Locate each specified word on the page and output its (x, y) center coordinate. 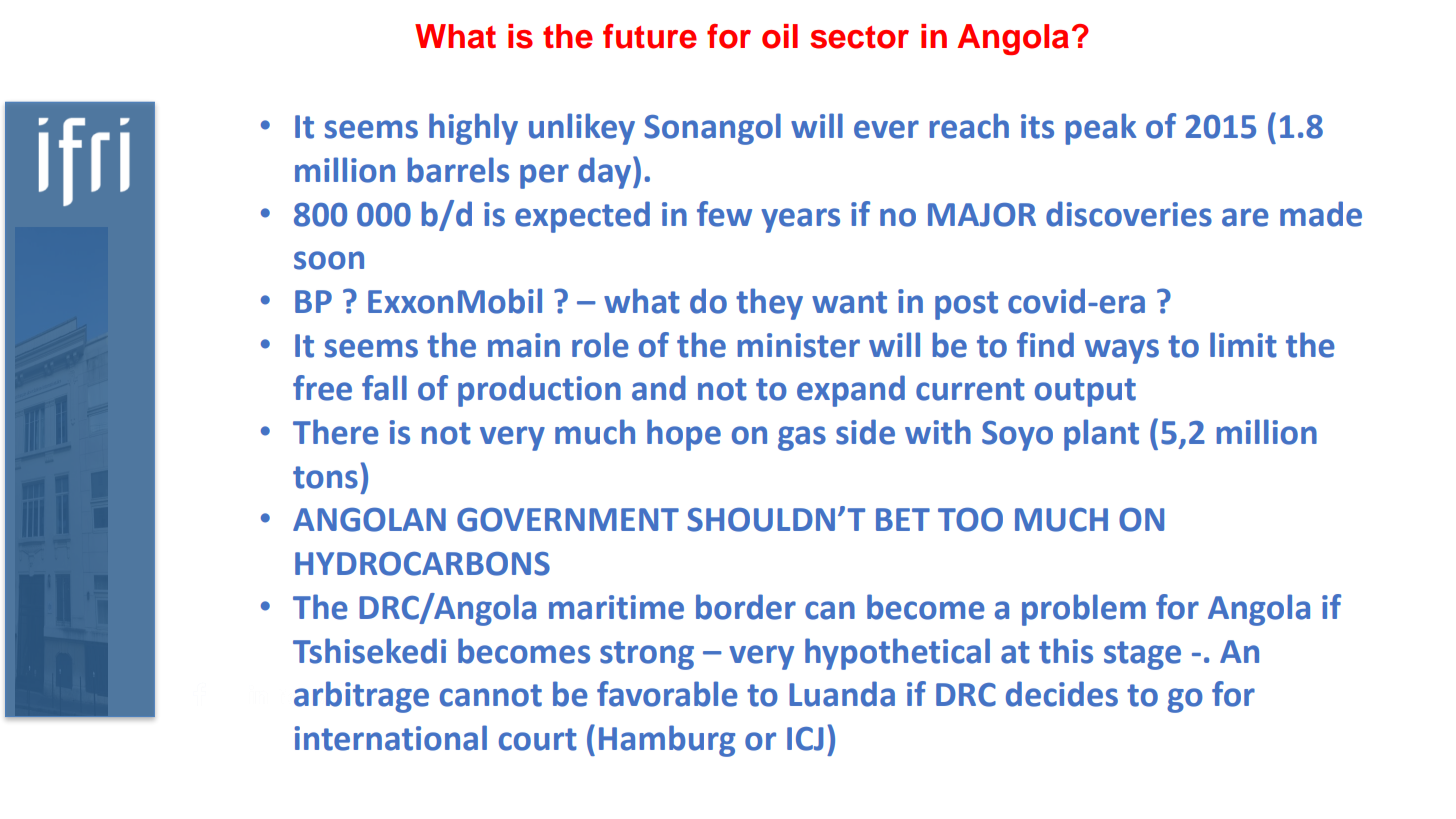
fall (384, 388)
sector (859, 37)
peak (1101, 129)
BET (903, 519)
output (1085, 392)
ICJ (805, 739)
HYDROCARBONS (422, 564)
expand (851, 391)
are (1245, 217)
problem (1084, 610)
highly (473, 129)
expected (582, 217)
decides (1062, 694)
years (800, 220)
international (391, 738)
